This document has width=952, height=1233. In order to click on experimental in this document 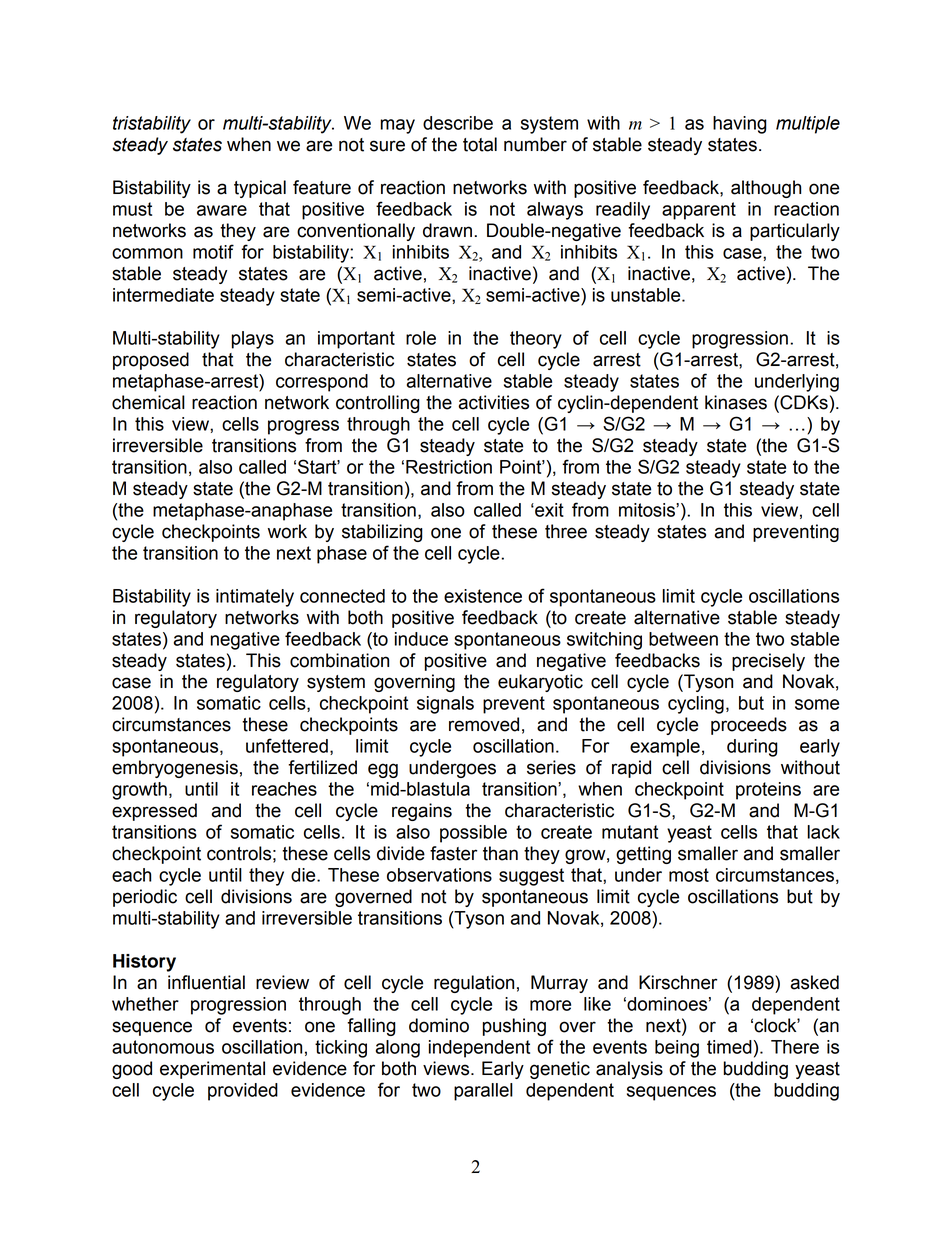, I will do `click(212, 1070)`.
